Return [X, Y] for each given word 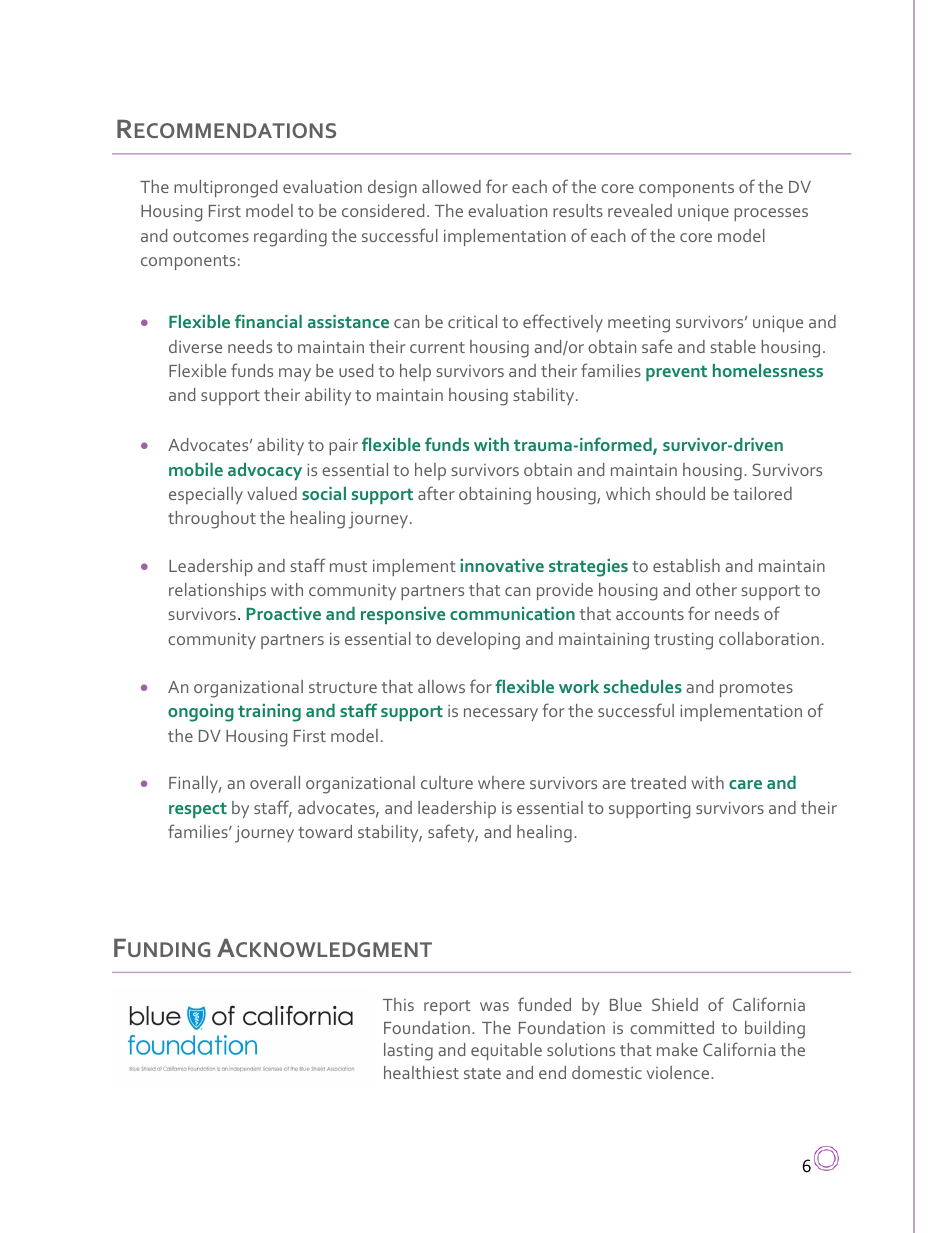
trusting [683, 641]
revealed [640, 210]
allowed [451, 186]
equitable [506, 1051]
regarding [290, 238]
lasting [408, 1052]
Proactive [283, 613]
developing [478, 641]
